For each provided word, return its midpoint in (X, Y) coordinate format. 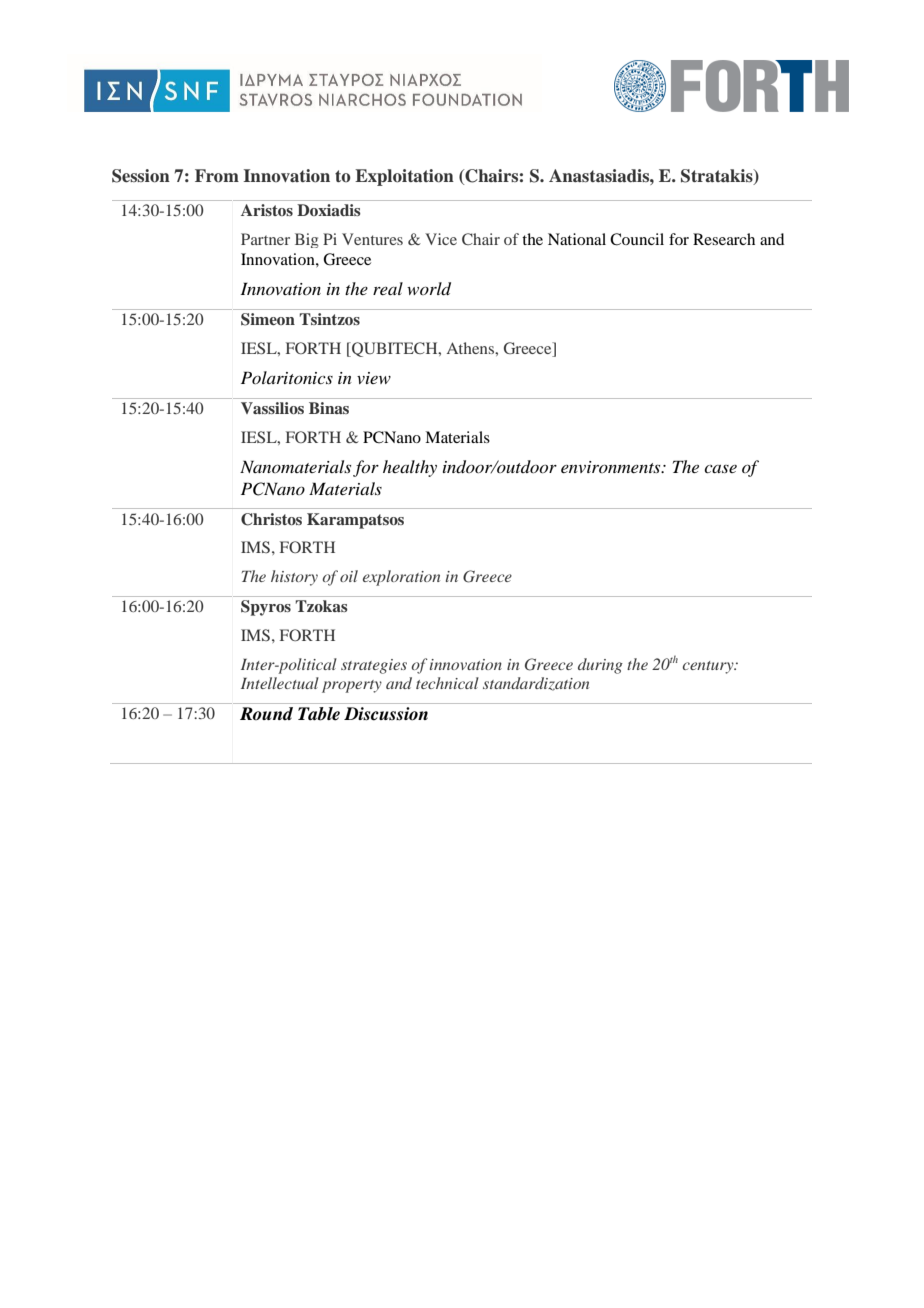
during (600, 666)
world (429, 289)
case (720, 469)
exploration (401, 578)
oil (349, 576)
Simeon (268, 319)
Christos (271, 519)
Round (266, 713)
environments (612, 467)
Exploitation (404, 177)
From (217, 176)
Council (637, 239)
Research (724, 239)
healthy (410, 468)
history (294, 578)
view (374, 378)
